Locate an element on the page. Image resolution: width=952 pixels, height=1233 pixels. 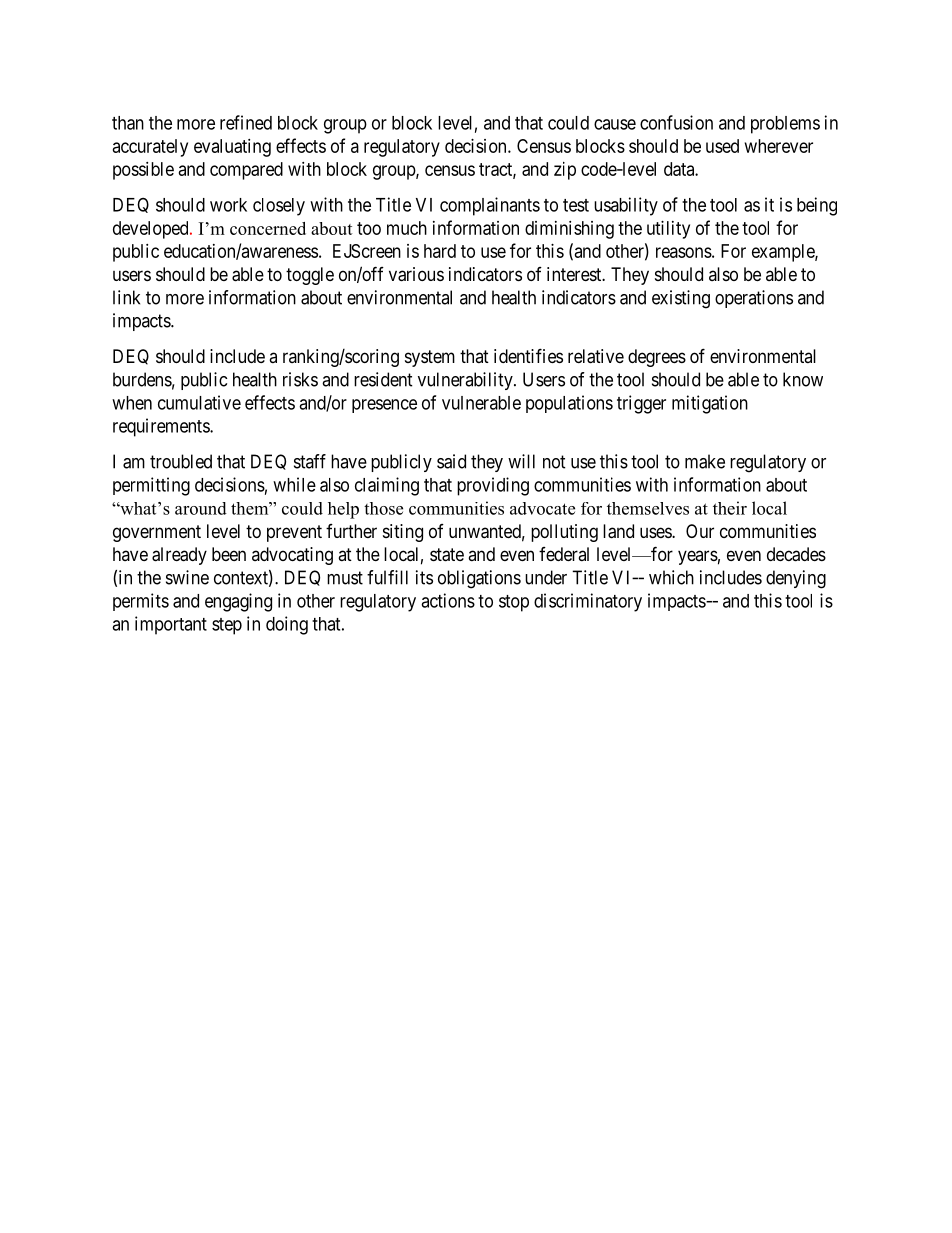
vulnerability is located at coordinates (466, 381).
